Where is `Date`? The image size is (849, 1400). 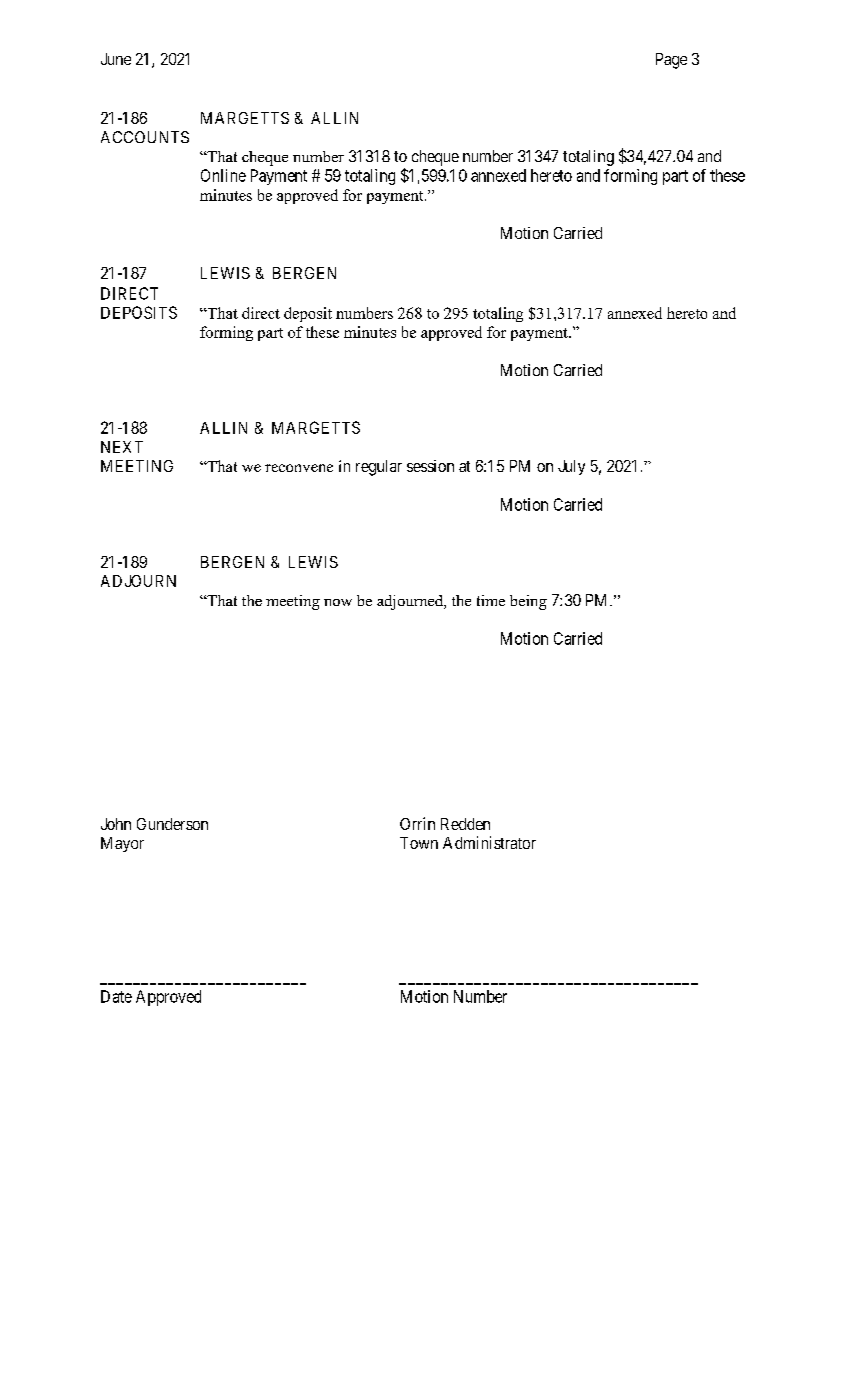 Date is located at coordinates (116, 996).
